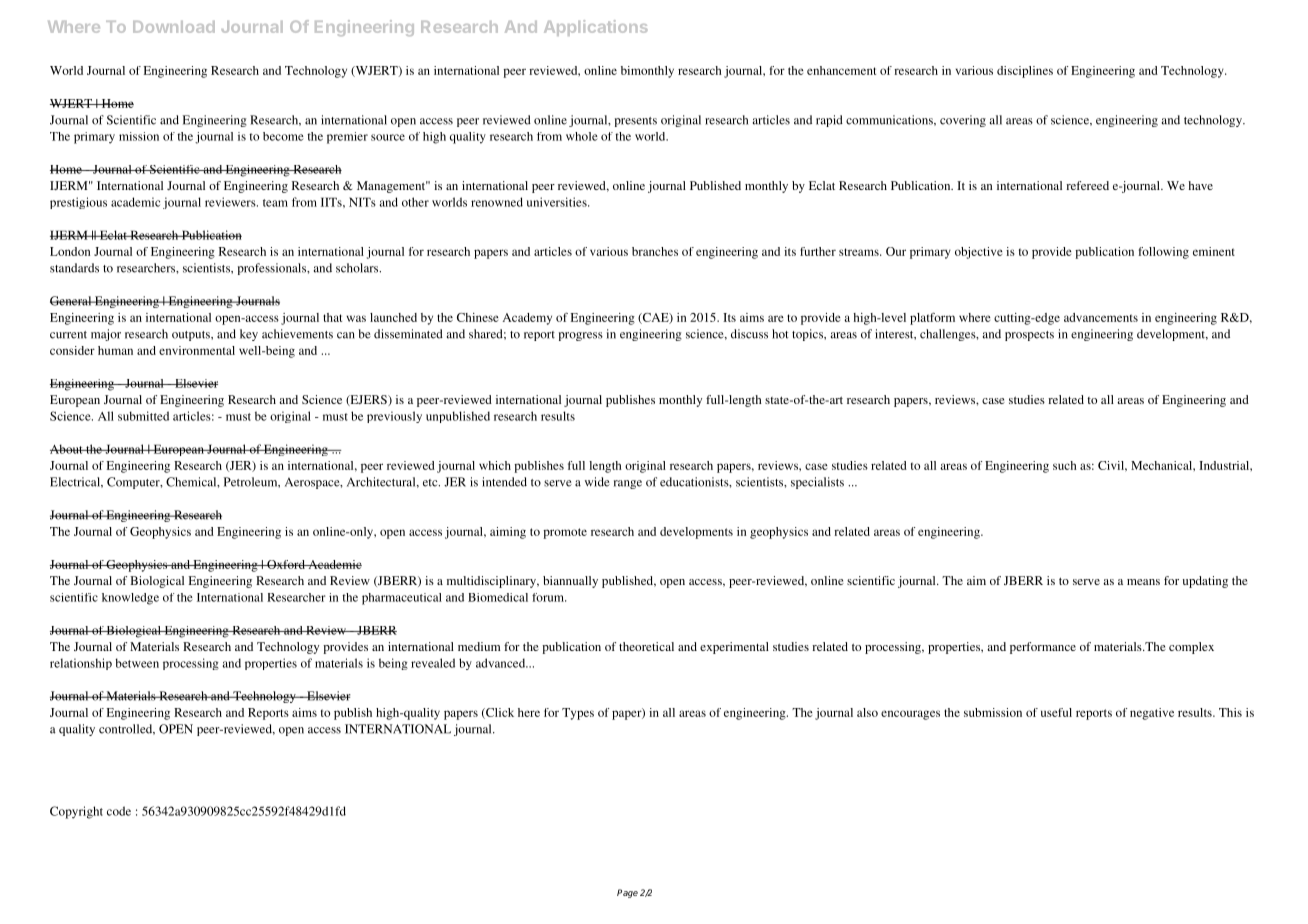 The image size is (1308, 924). I want to click on negative, so click(1152, 714).
